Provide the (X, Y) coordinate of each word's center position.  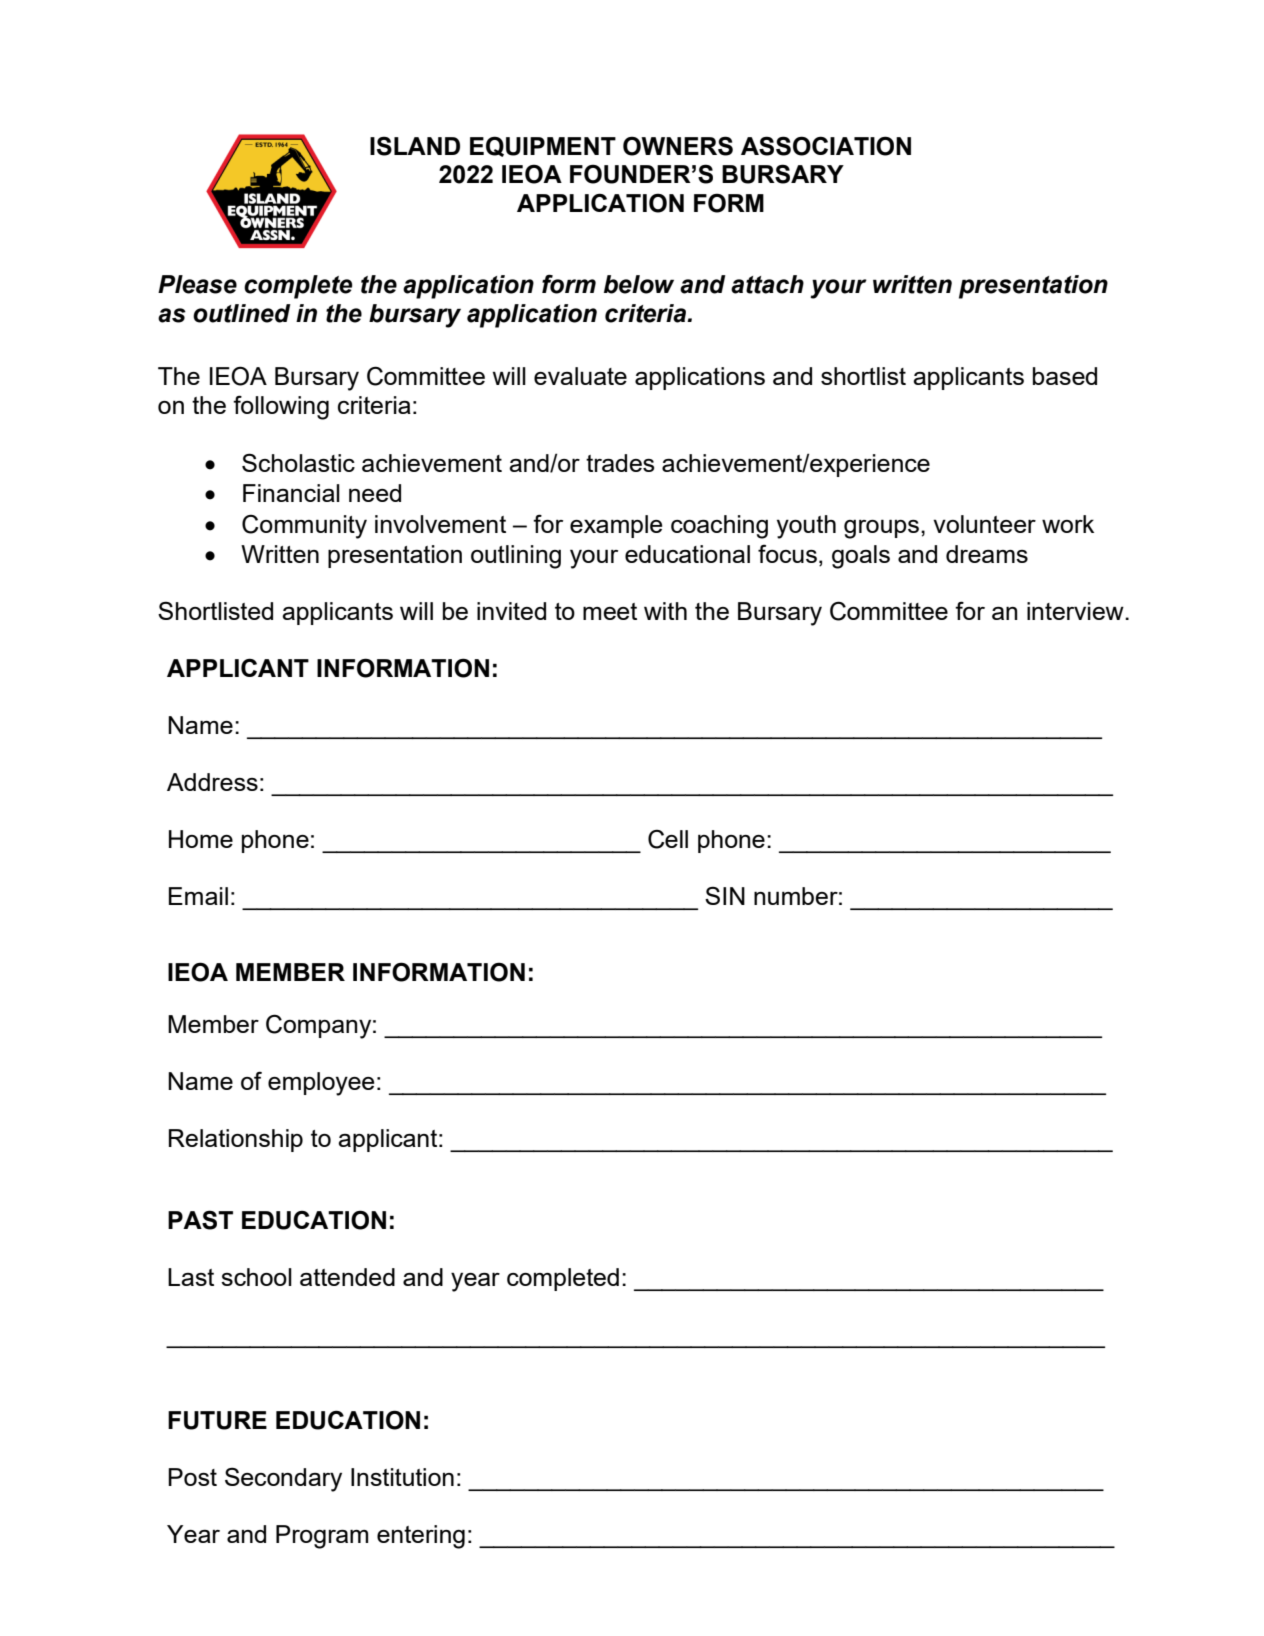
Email (198, 896)
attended (347, 1277)
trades (620, 463)
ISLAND (415, 146)
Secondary (283, 1479)
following (281, 407)
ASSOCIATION (826, 146)
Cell (668, 839)
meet (610, 611)
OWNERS (678, 146)
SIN (725, 895)
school (256, 1277)
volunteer (984, 524)
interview (1076, 611)
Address (212, 782)
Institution (402, 1477)
